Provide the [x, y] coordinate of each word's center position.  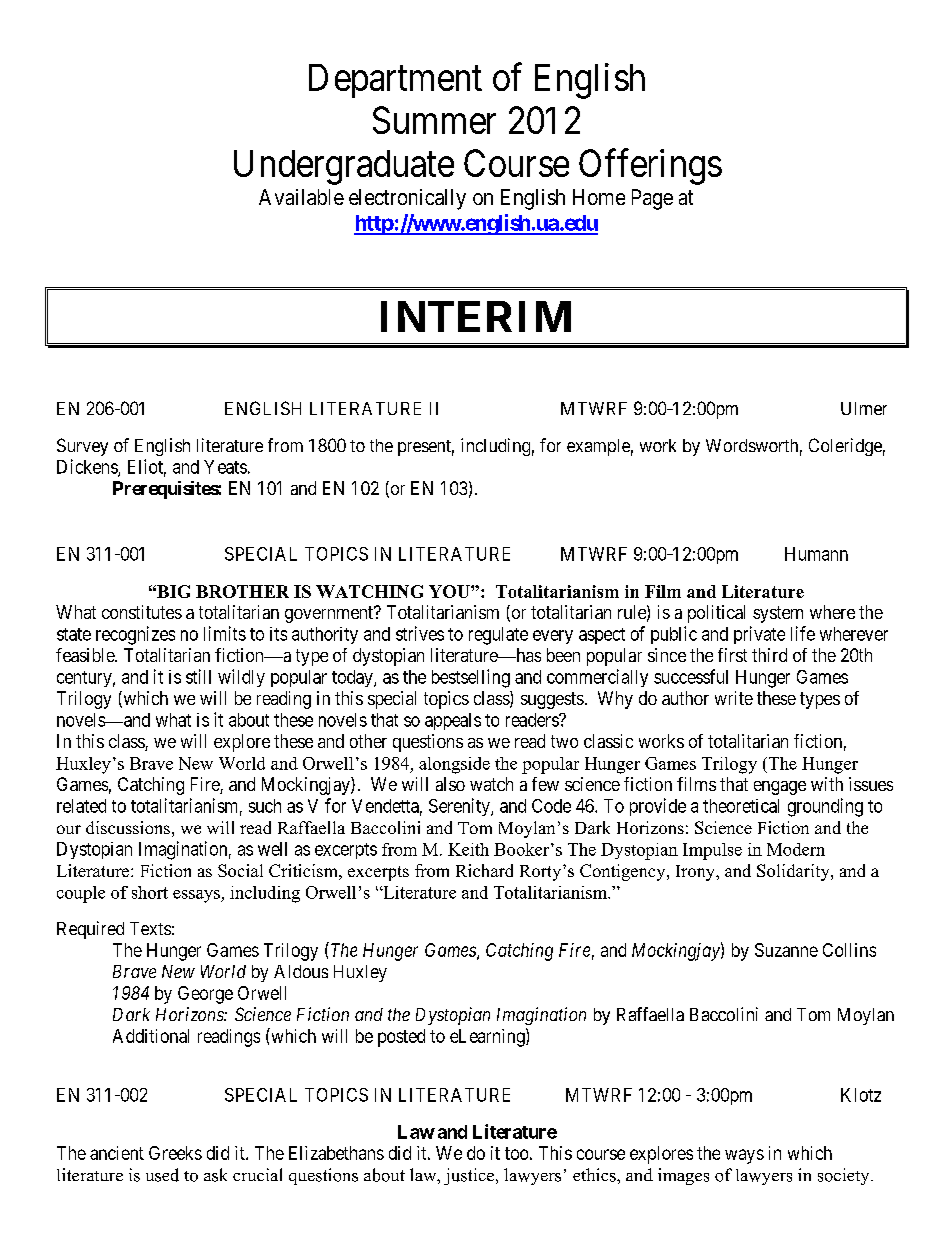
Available [301, 197]
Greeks [175, 1153]
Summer [434, 120]
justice [469, 1176]
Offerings [650, 167]
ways [744, 1156]
